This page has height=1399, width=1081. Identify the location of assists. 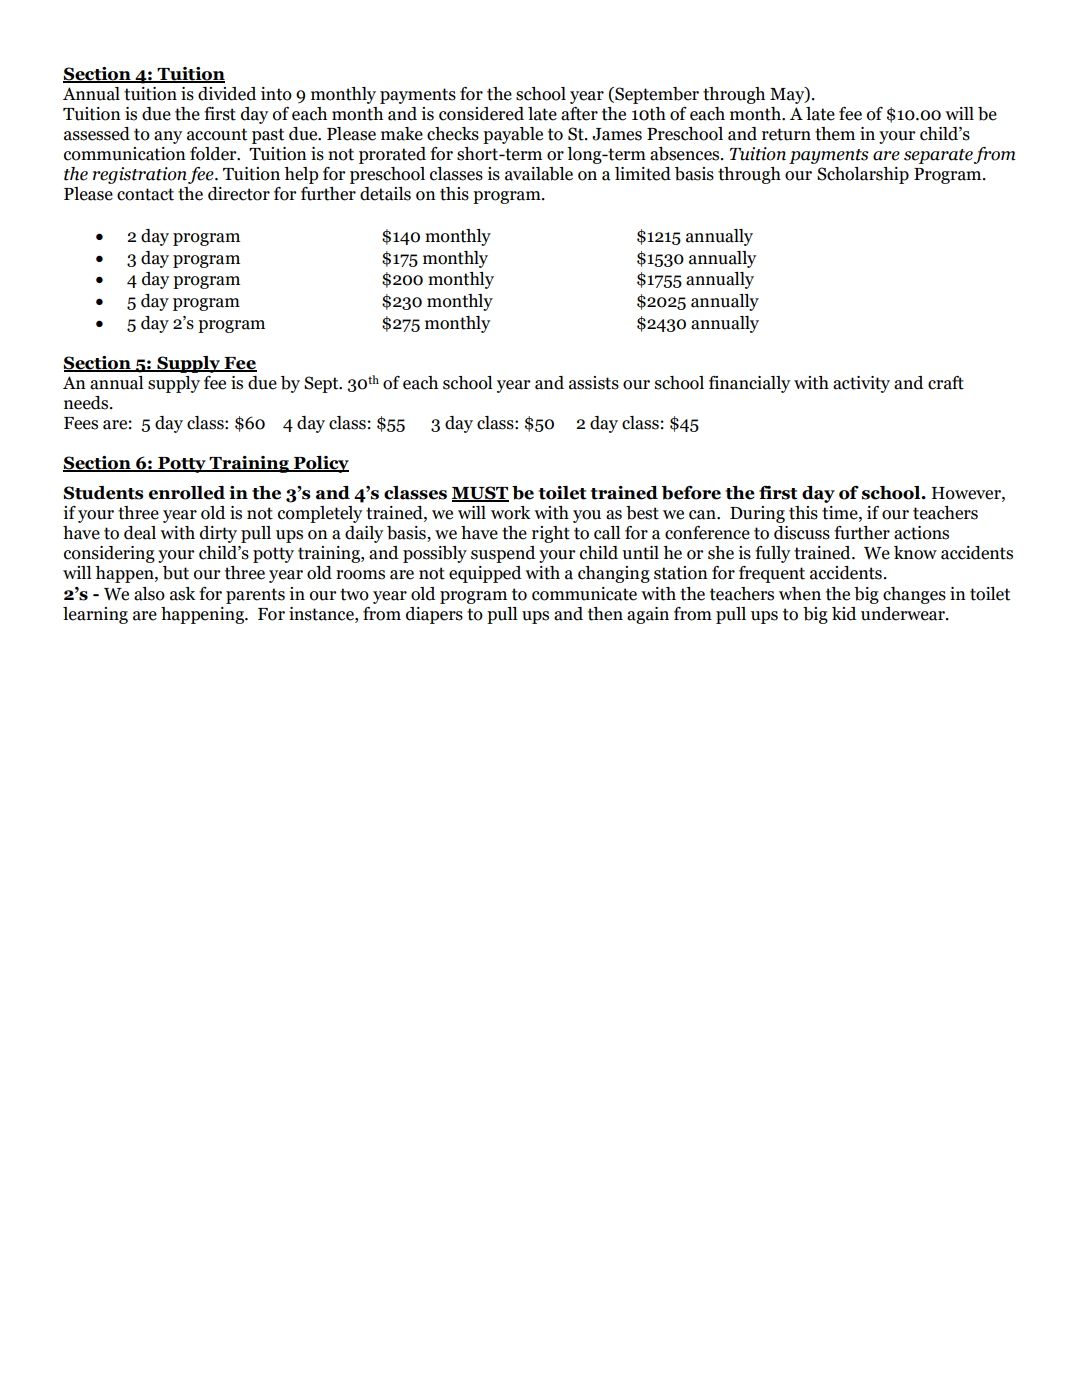
(594, 383).
